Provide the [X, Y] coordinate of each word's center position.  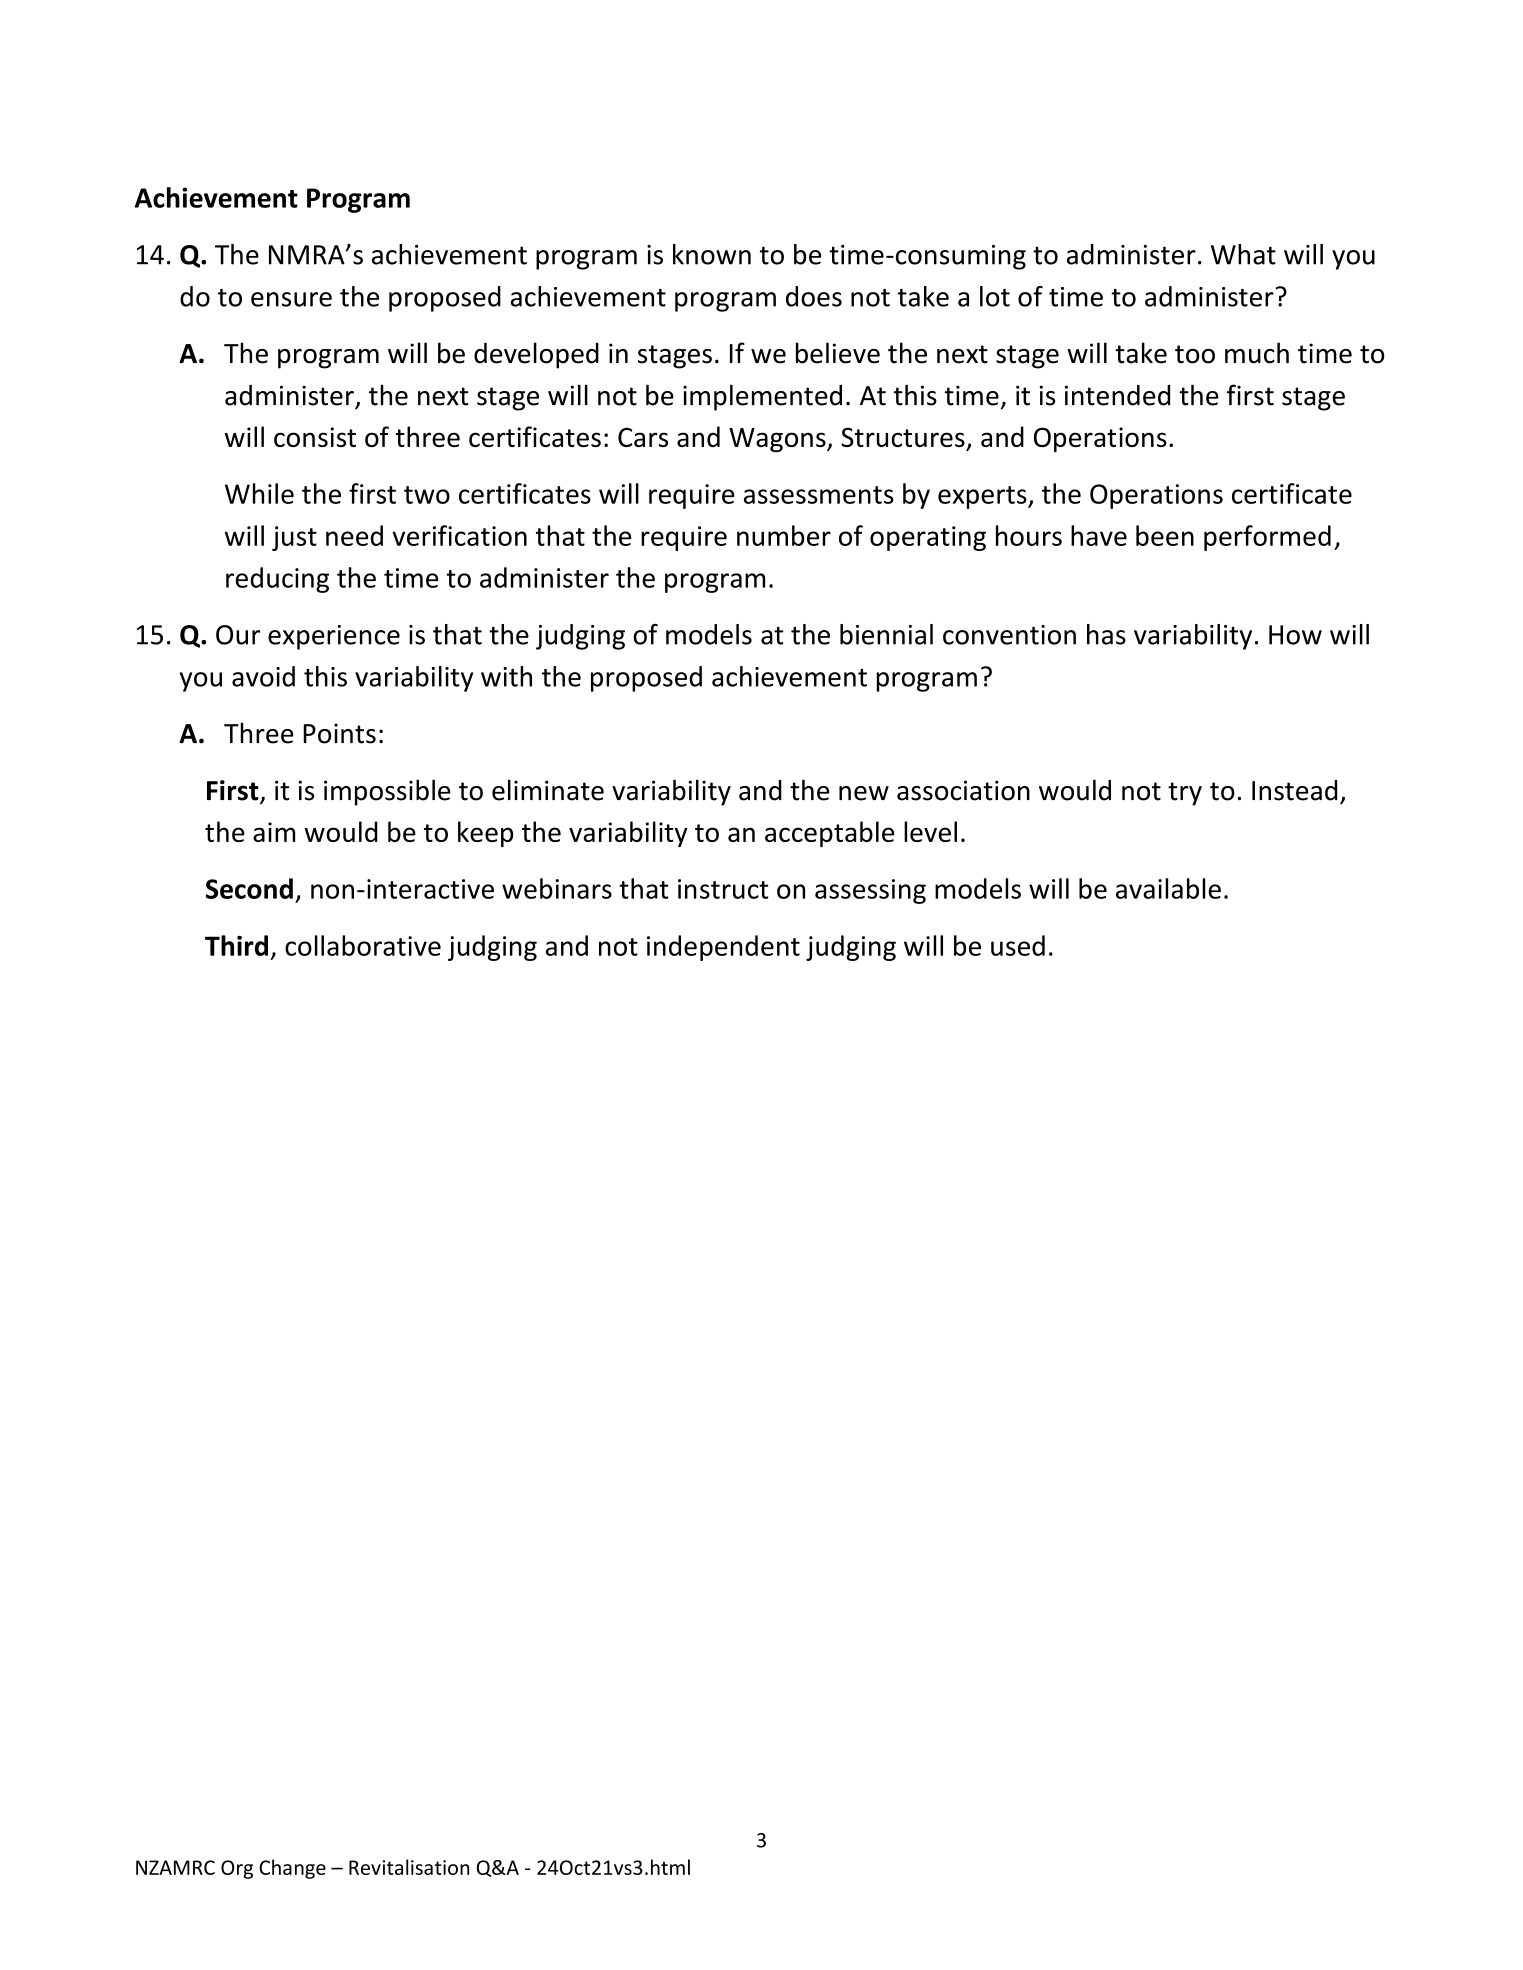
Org [237, 1869]
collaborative [363, 945]
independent [723, 948]
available [1168, 888]
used [1018, 945]
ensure [291, 299]
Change [292, 1869]
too [1195, 354]
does [814, 296]
